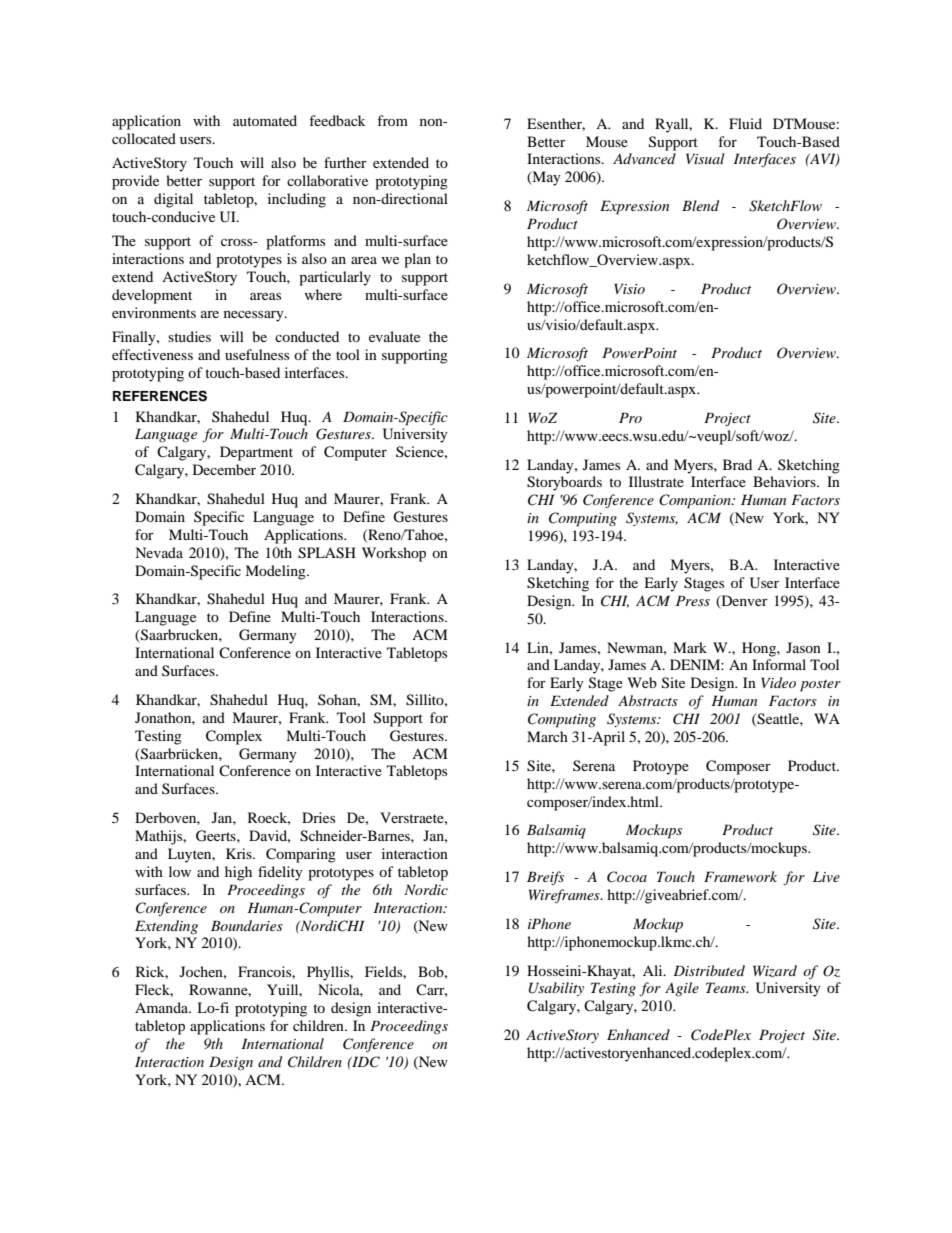 This document has width=952, height=1233. What do you see at coordinates (392, 120) in the document?
I see `from` at bounding box center [392, 120].
